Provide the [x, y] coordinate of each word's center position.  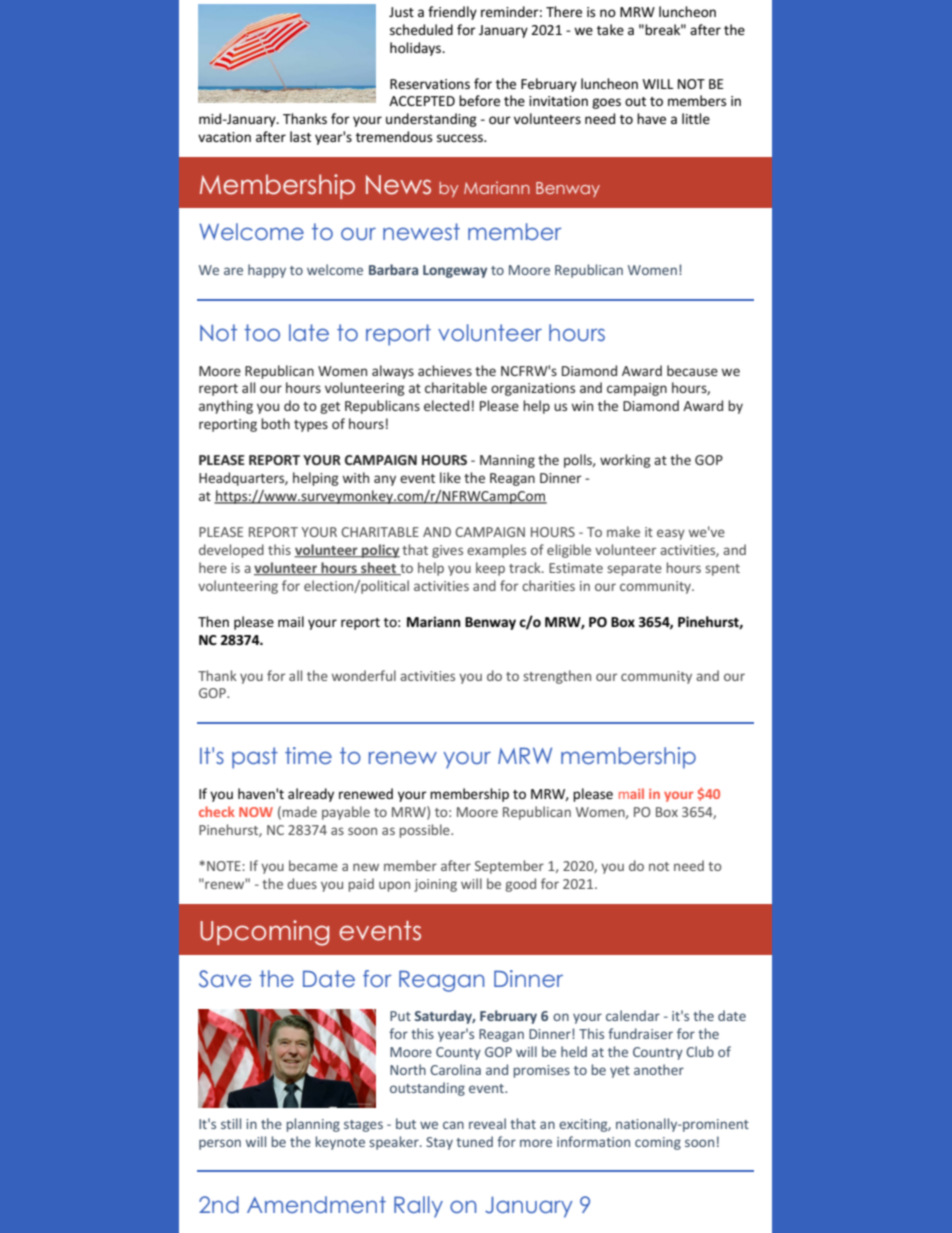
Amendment [316, 1204]
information [593, 1141]
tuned [474, 1141]
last [300, 136]
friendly [452, 13]
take [610, 29]
